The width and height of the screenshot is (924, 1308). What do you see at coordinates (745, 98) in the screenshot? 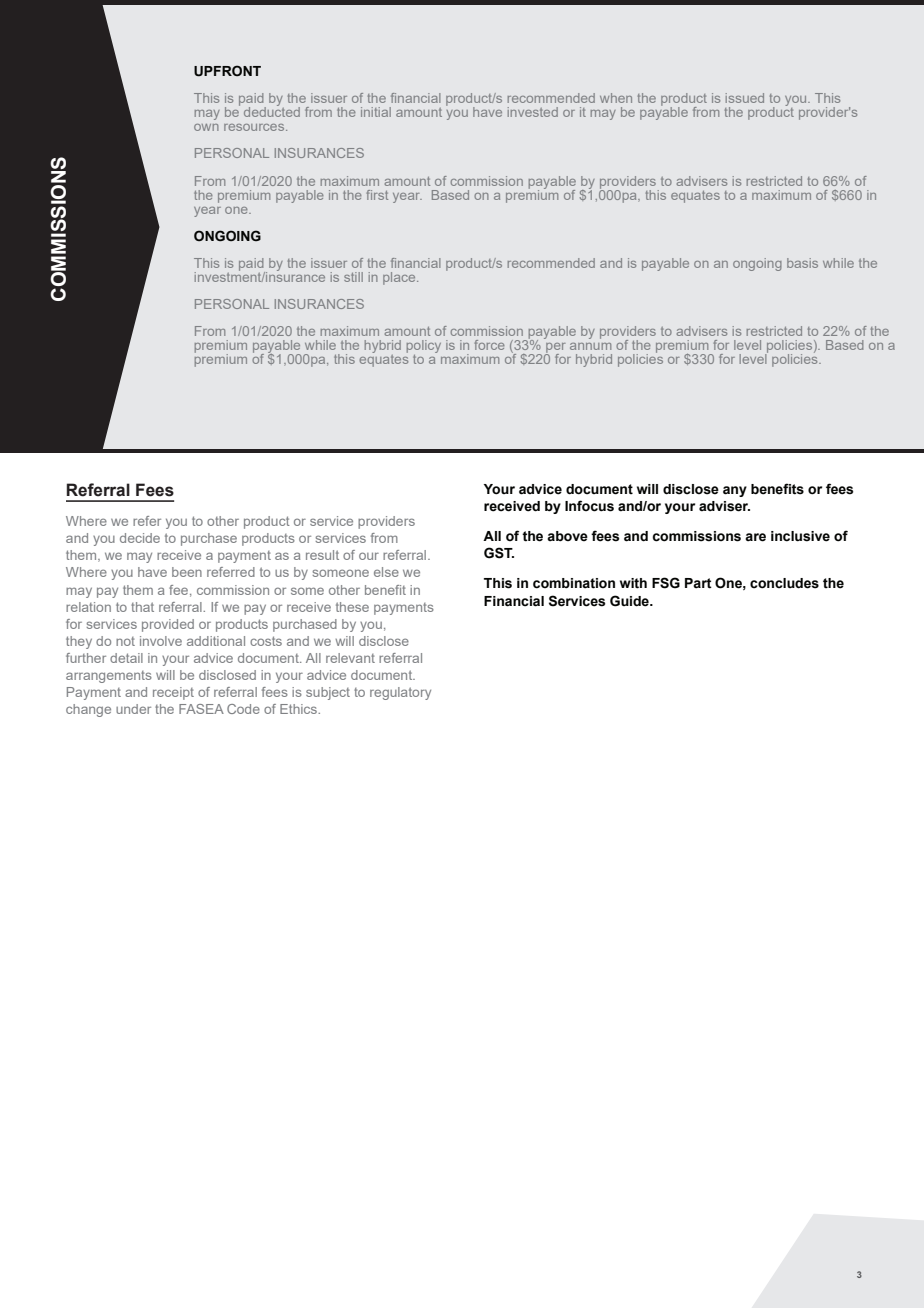
I see `issued` at bounding box center [745, 98].
